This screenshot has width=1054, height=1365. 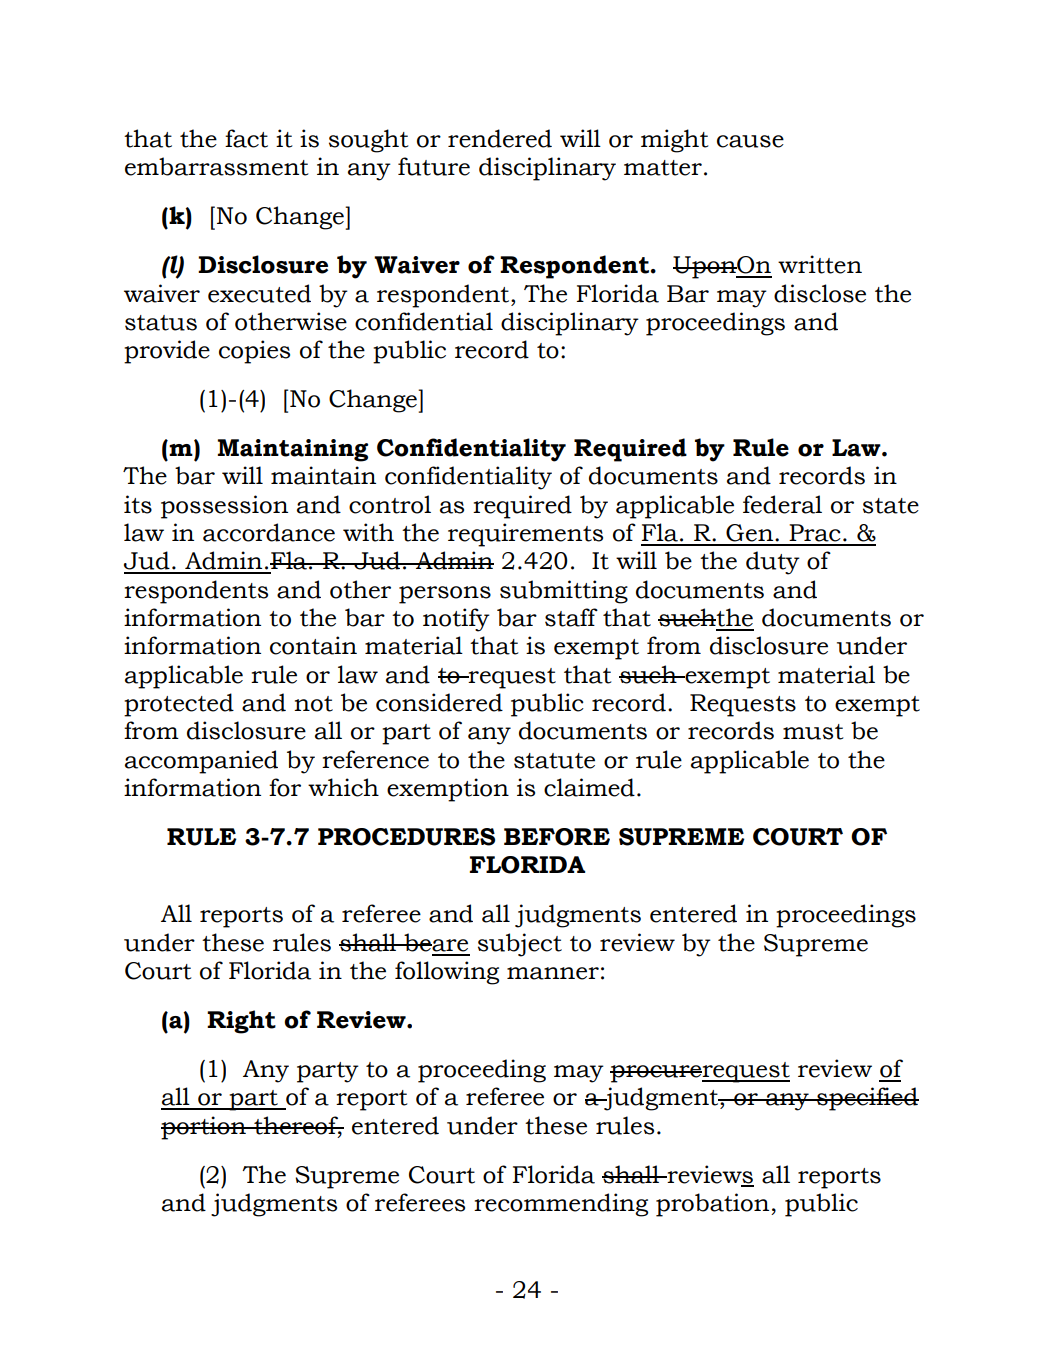 What do you see at coordinates (750, 141) in the screenshot?
I see `cause` at bounding box center [750, 141].
